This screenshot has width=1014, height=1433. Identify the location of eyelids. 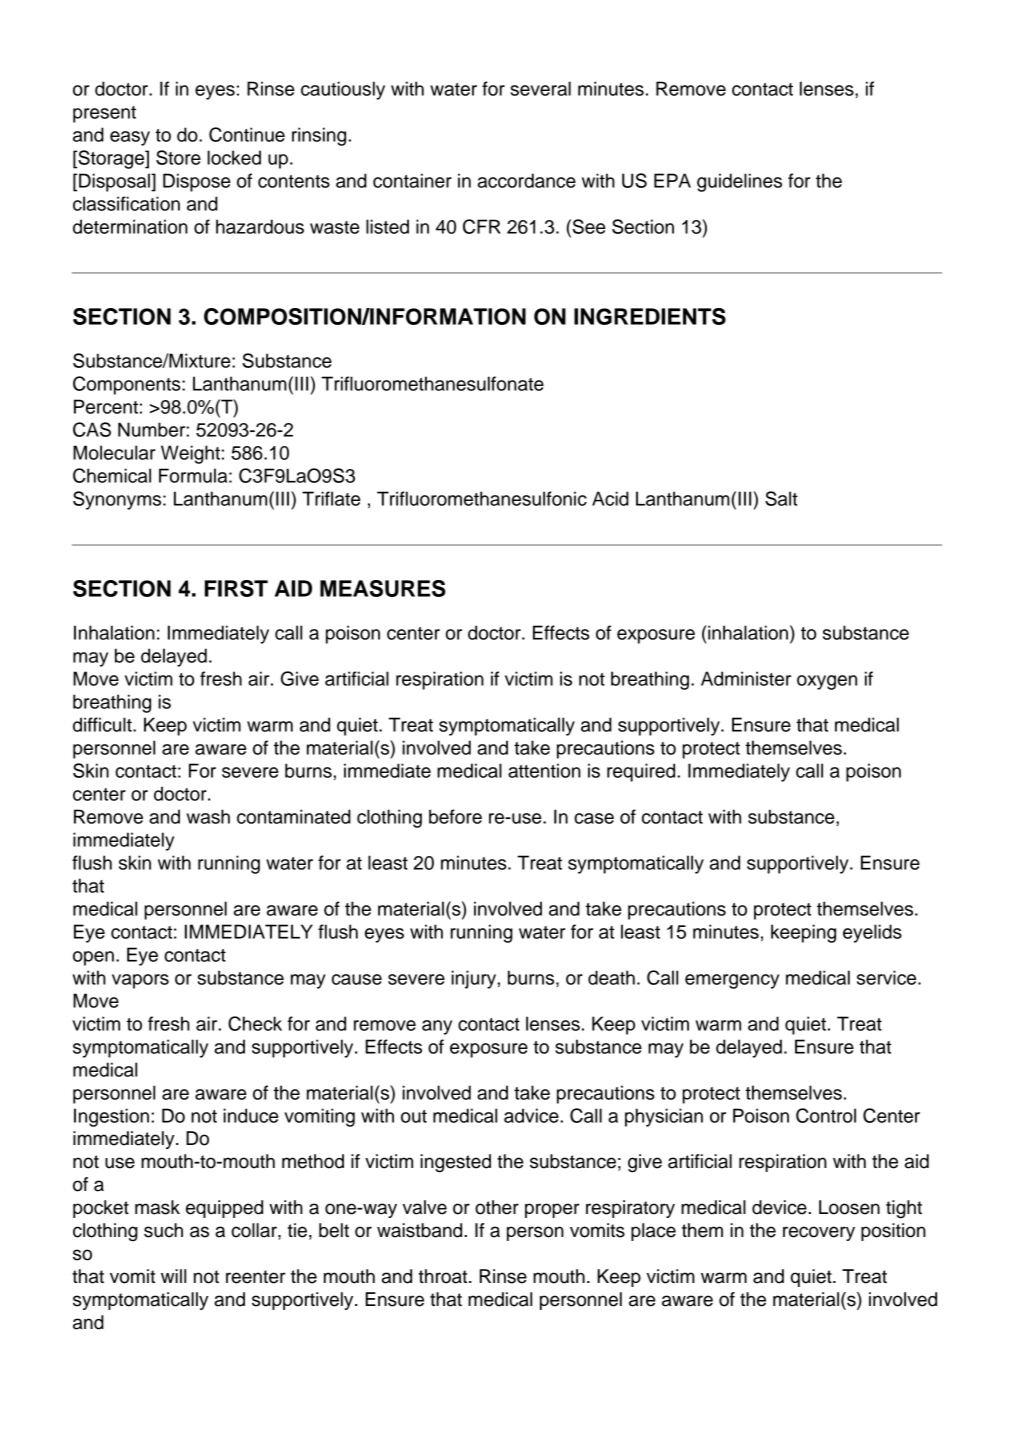
(872, 933).
